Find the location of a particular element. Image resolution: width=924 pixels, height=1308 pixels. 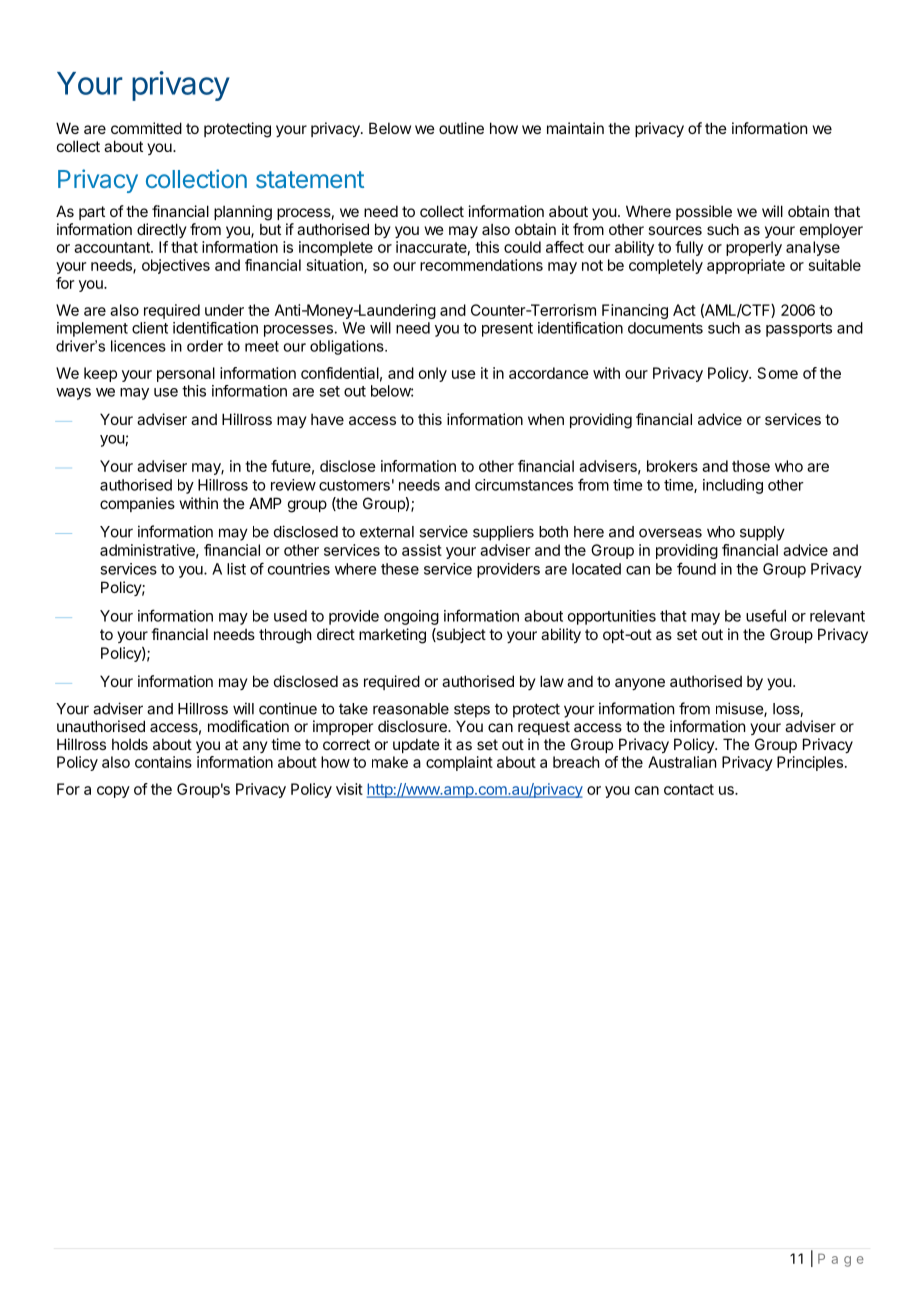

possible is located at coordinates (704, 212).
